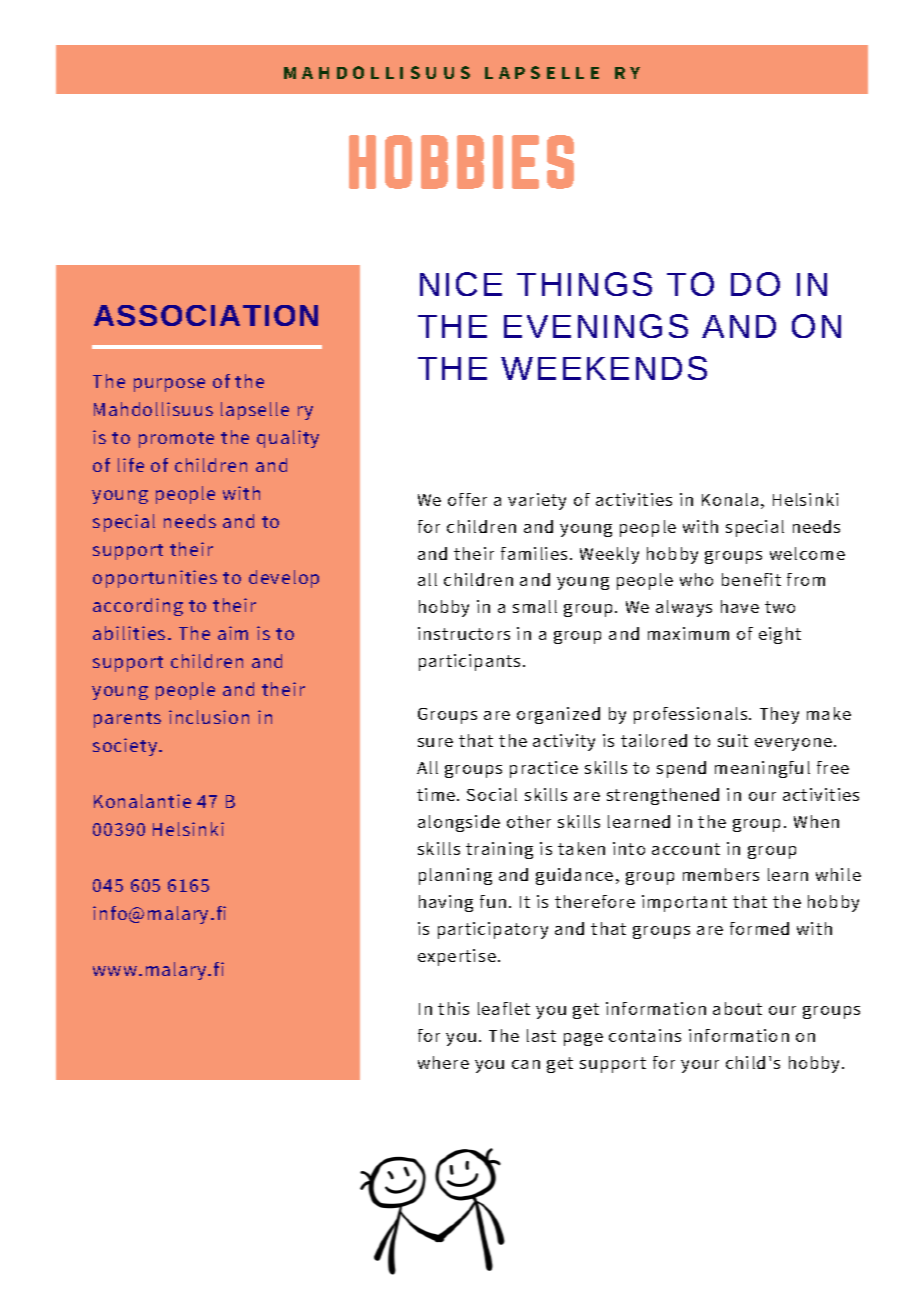 This page has width=924, height=1308. Describe the element at coordinates (467, 499) in the page. I see `offer` at that location.
